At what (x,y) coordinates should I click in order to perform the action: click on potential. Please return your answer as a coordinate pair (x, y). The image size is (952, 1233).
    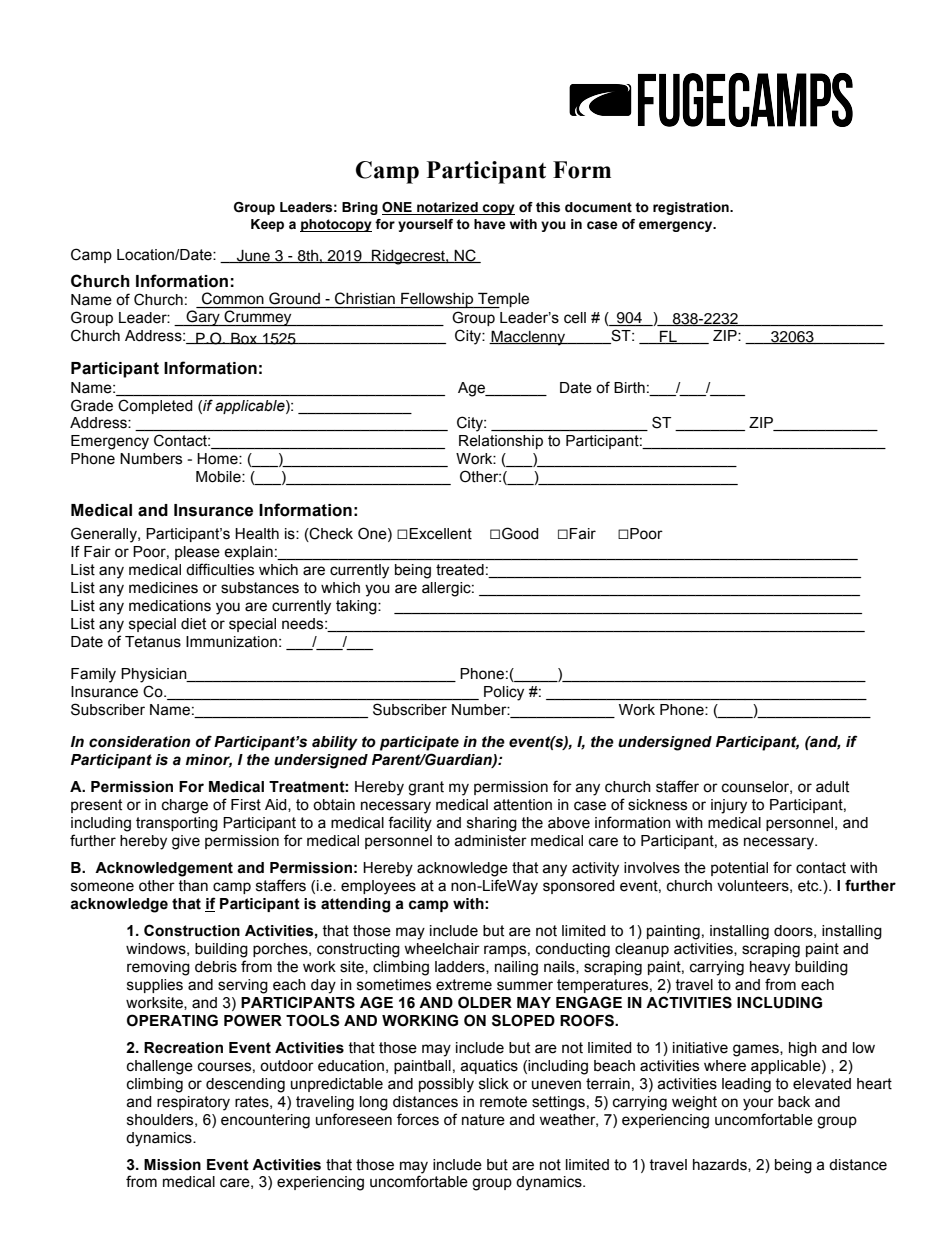
    Looking at the image, I should click on (739, 869).
